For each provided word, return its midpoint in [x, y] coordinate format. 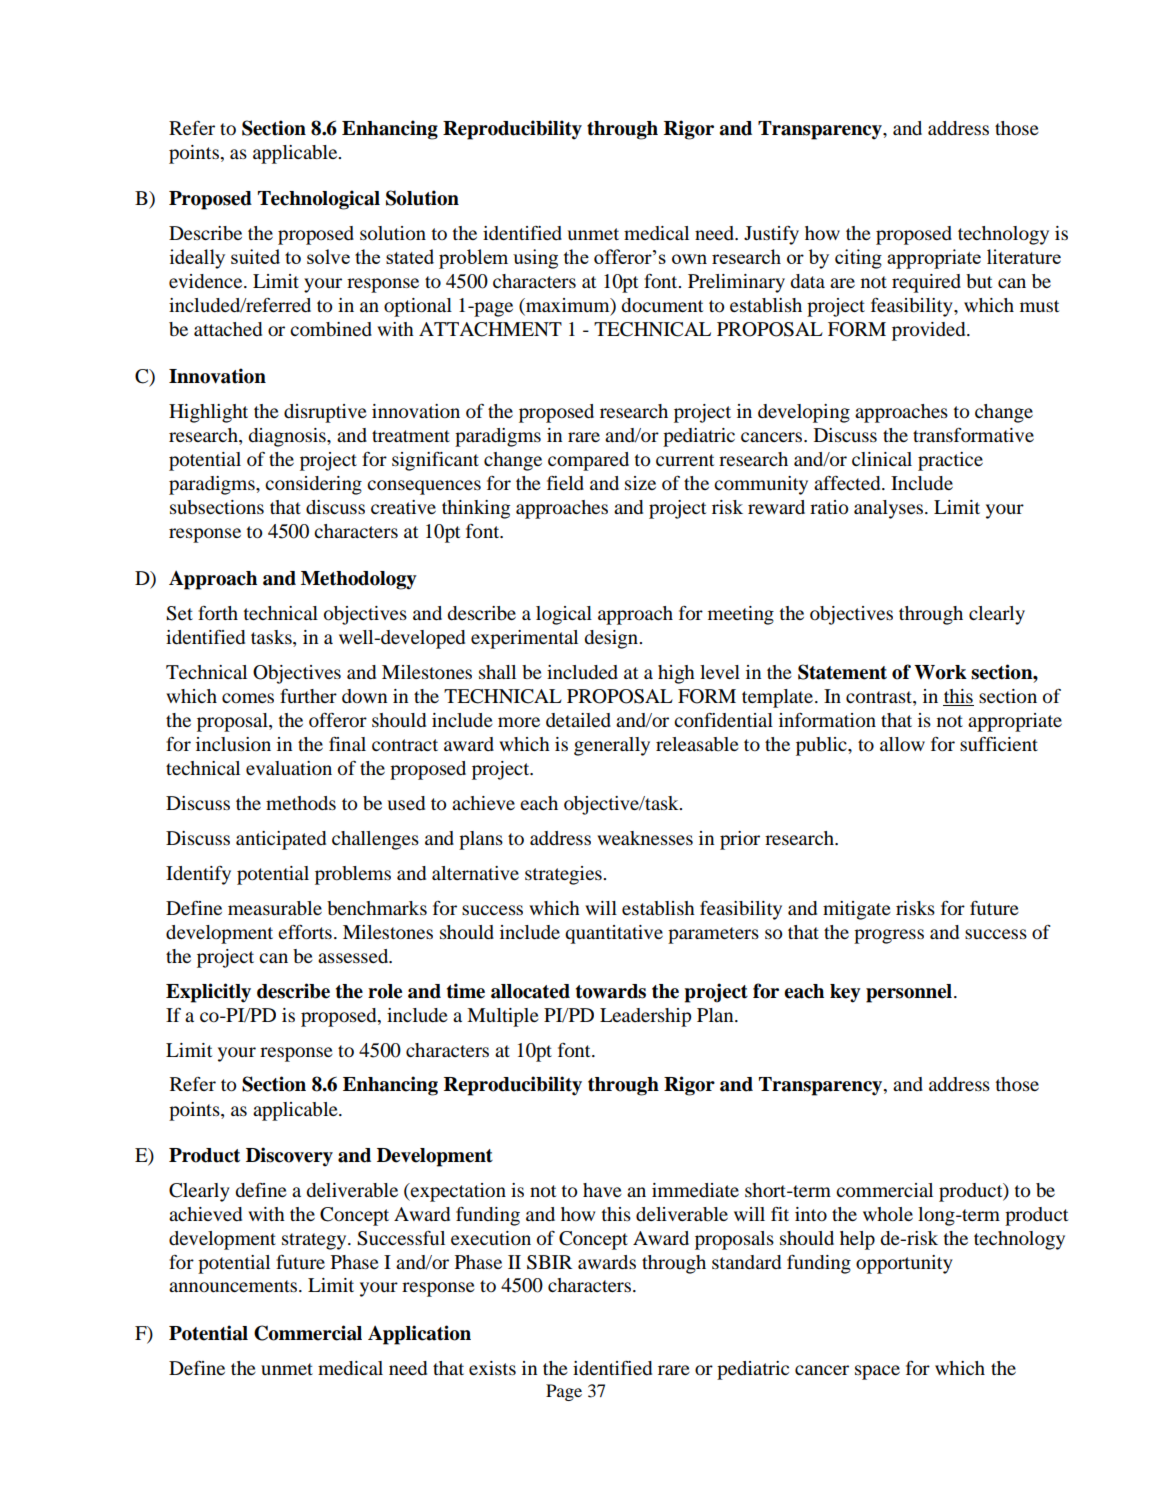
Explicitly [208, 993]
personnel [909, 993]
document [662, 305]
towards [611, 991]
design [612, 639]
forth [218, 613]
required [926, 283]
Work [940, 672]
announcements [234, 1286]
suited [255, 256]
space [877, 1372]
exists [492, 1368]
